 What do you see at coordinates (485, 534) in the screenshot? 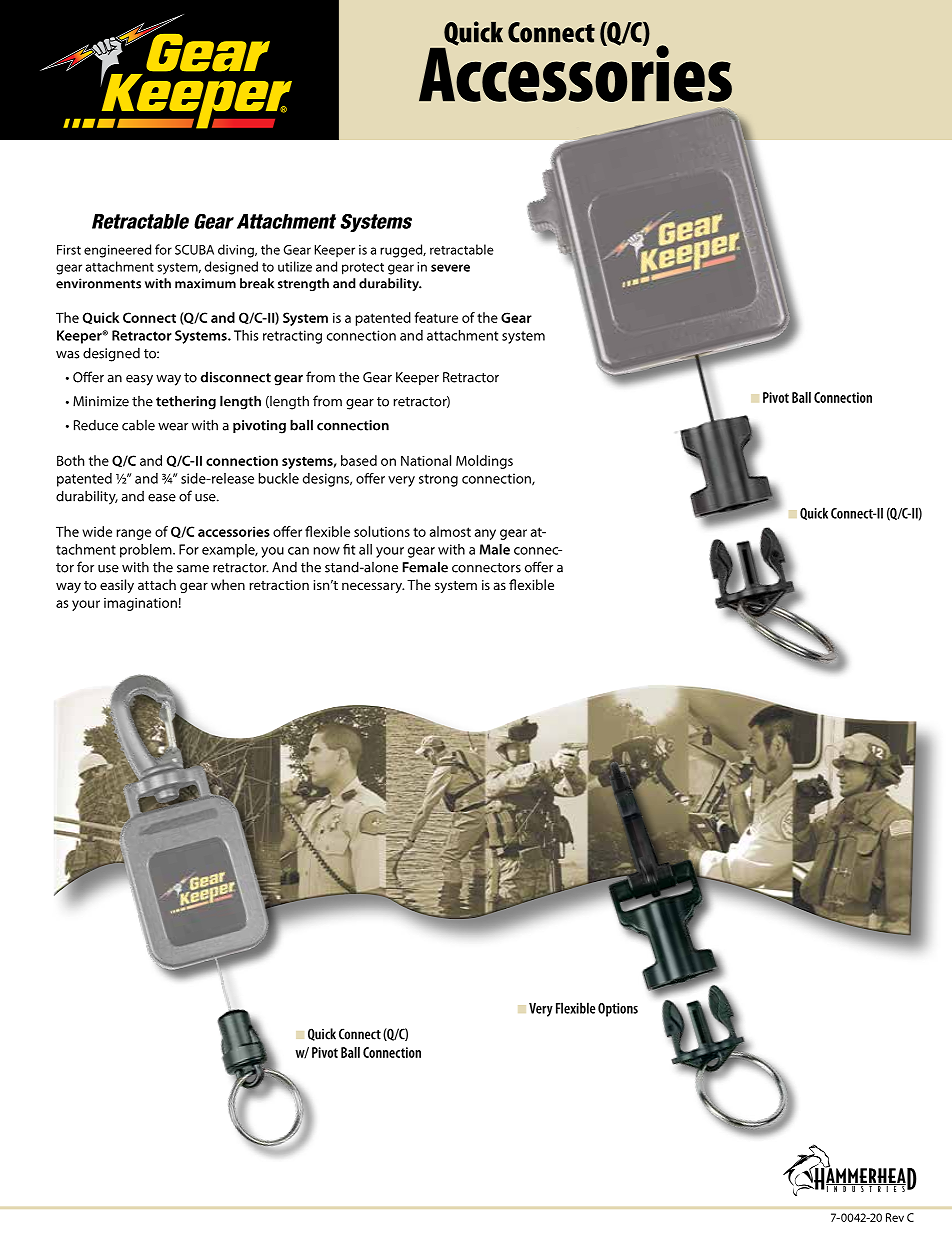
I see `any` at bounding box center [485, 534].
